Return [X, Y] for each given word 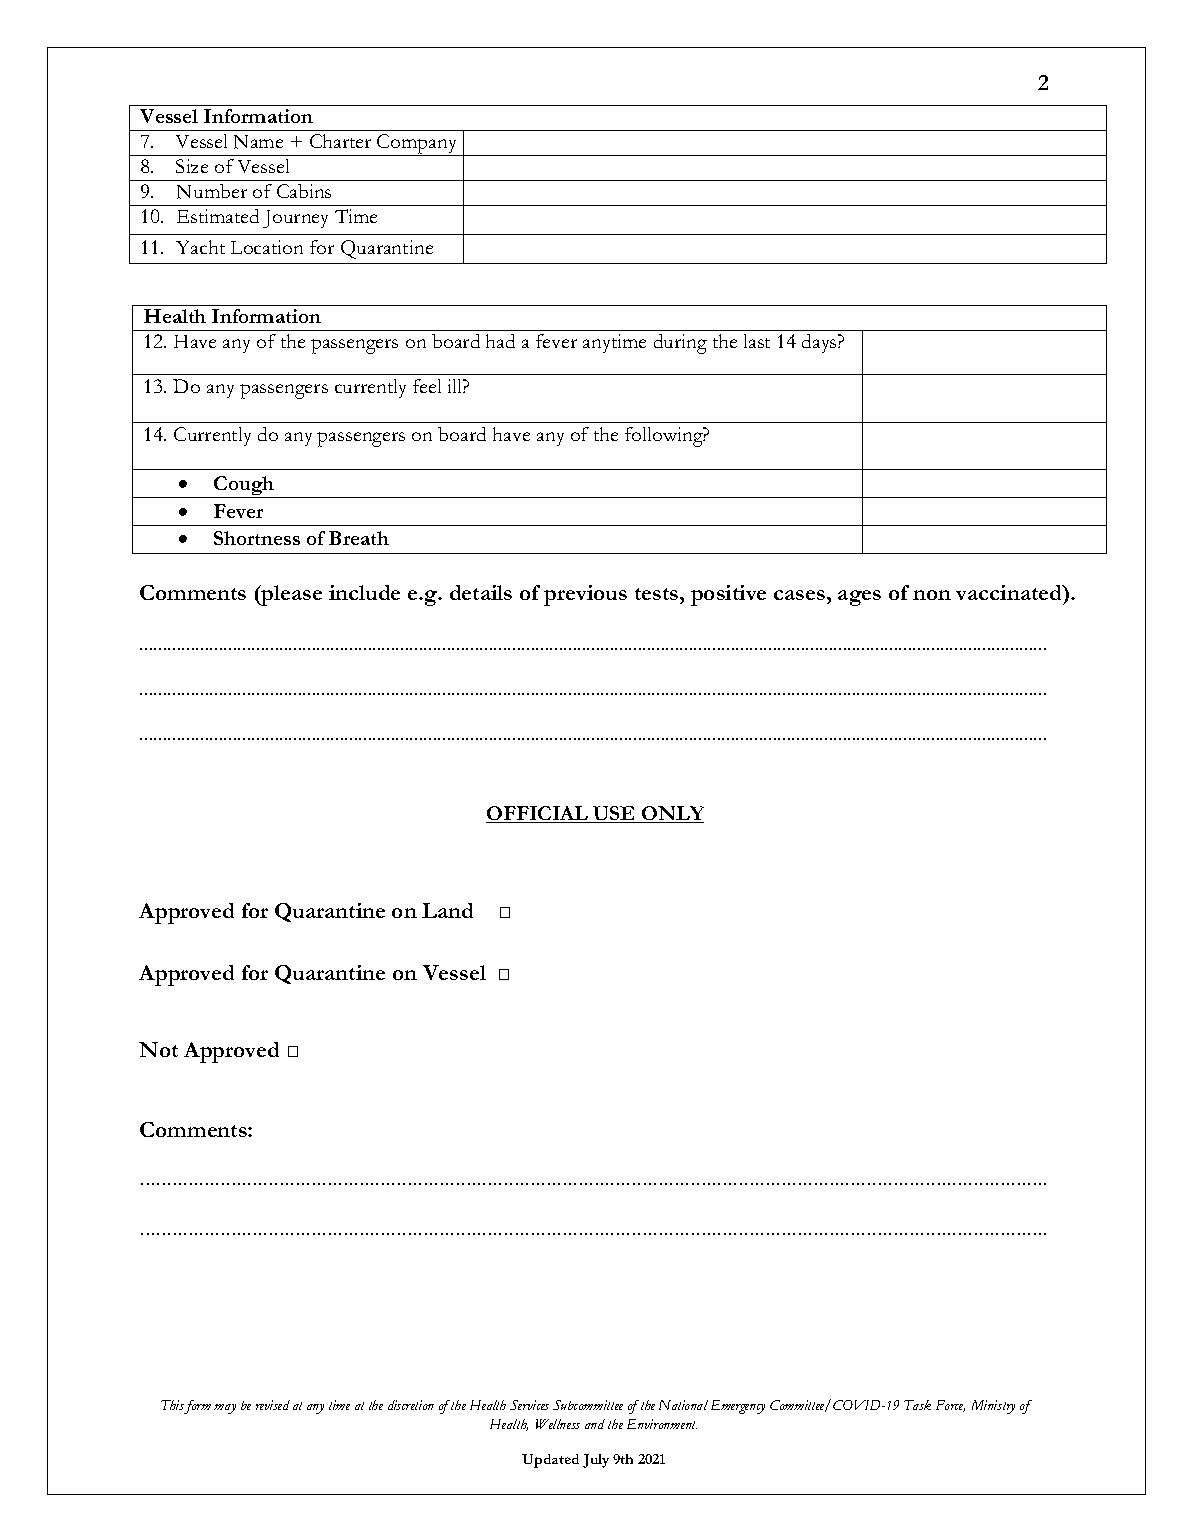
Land [447, 910]
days [820, 343]
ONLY [672, 814]
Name [258, 142]
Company [417, 145]
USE [614, 814]
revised [273, 1405]
